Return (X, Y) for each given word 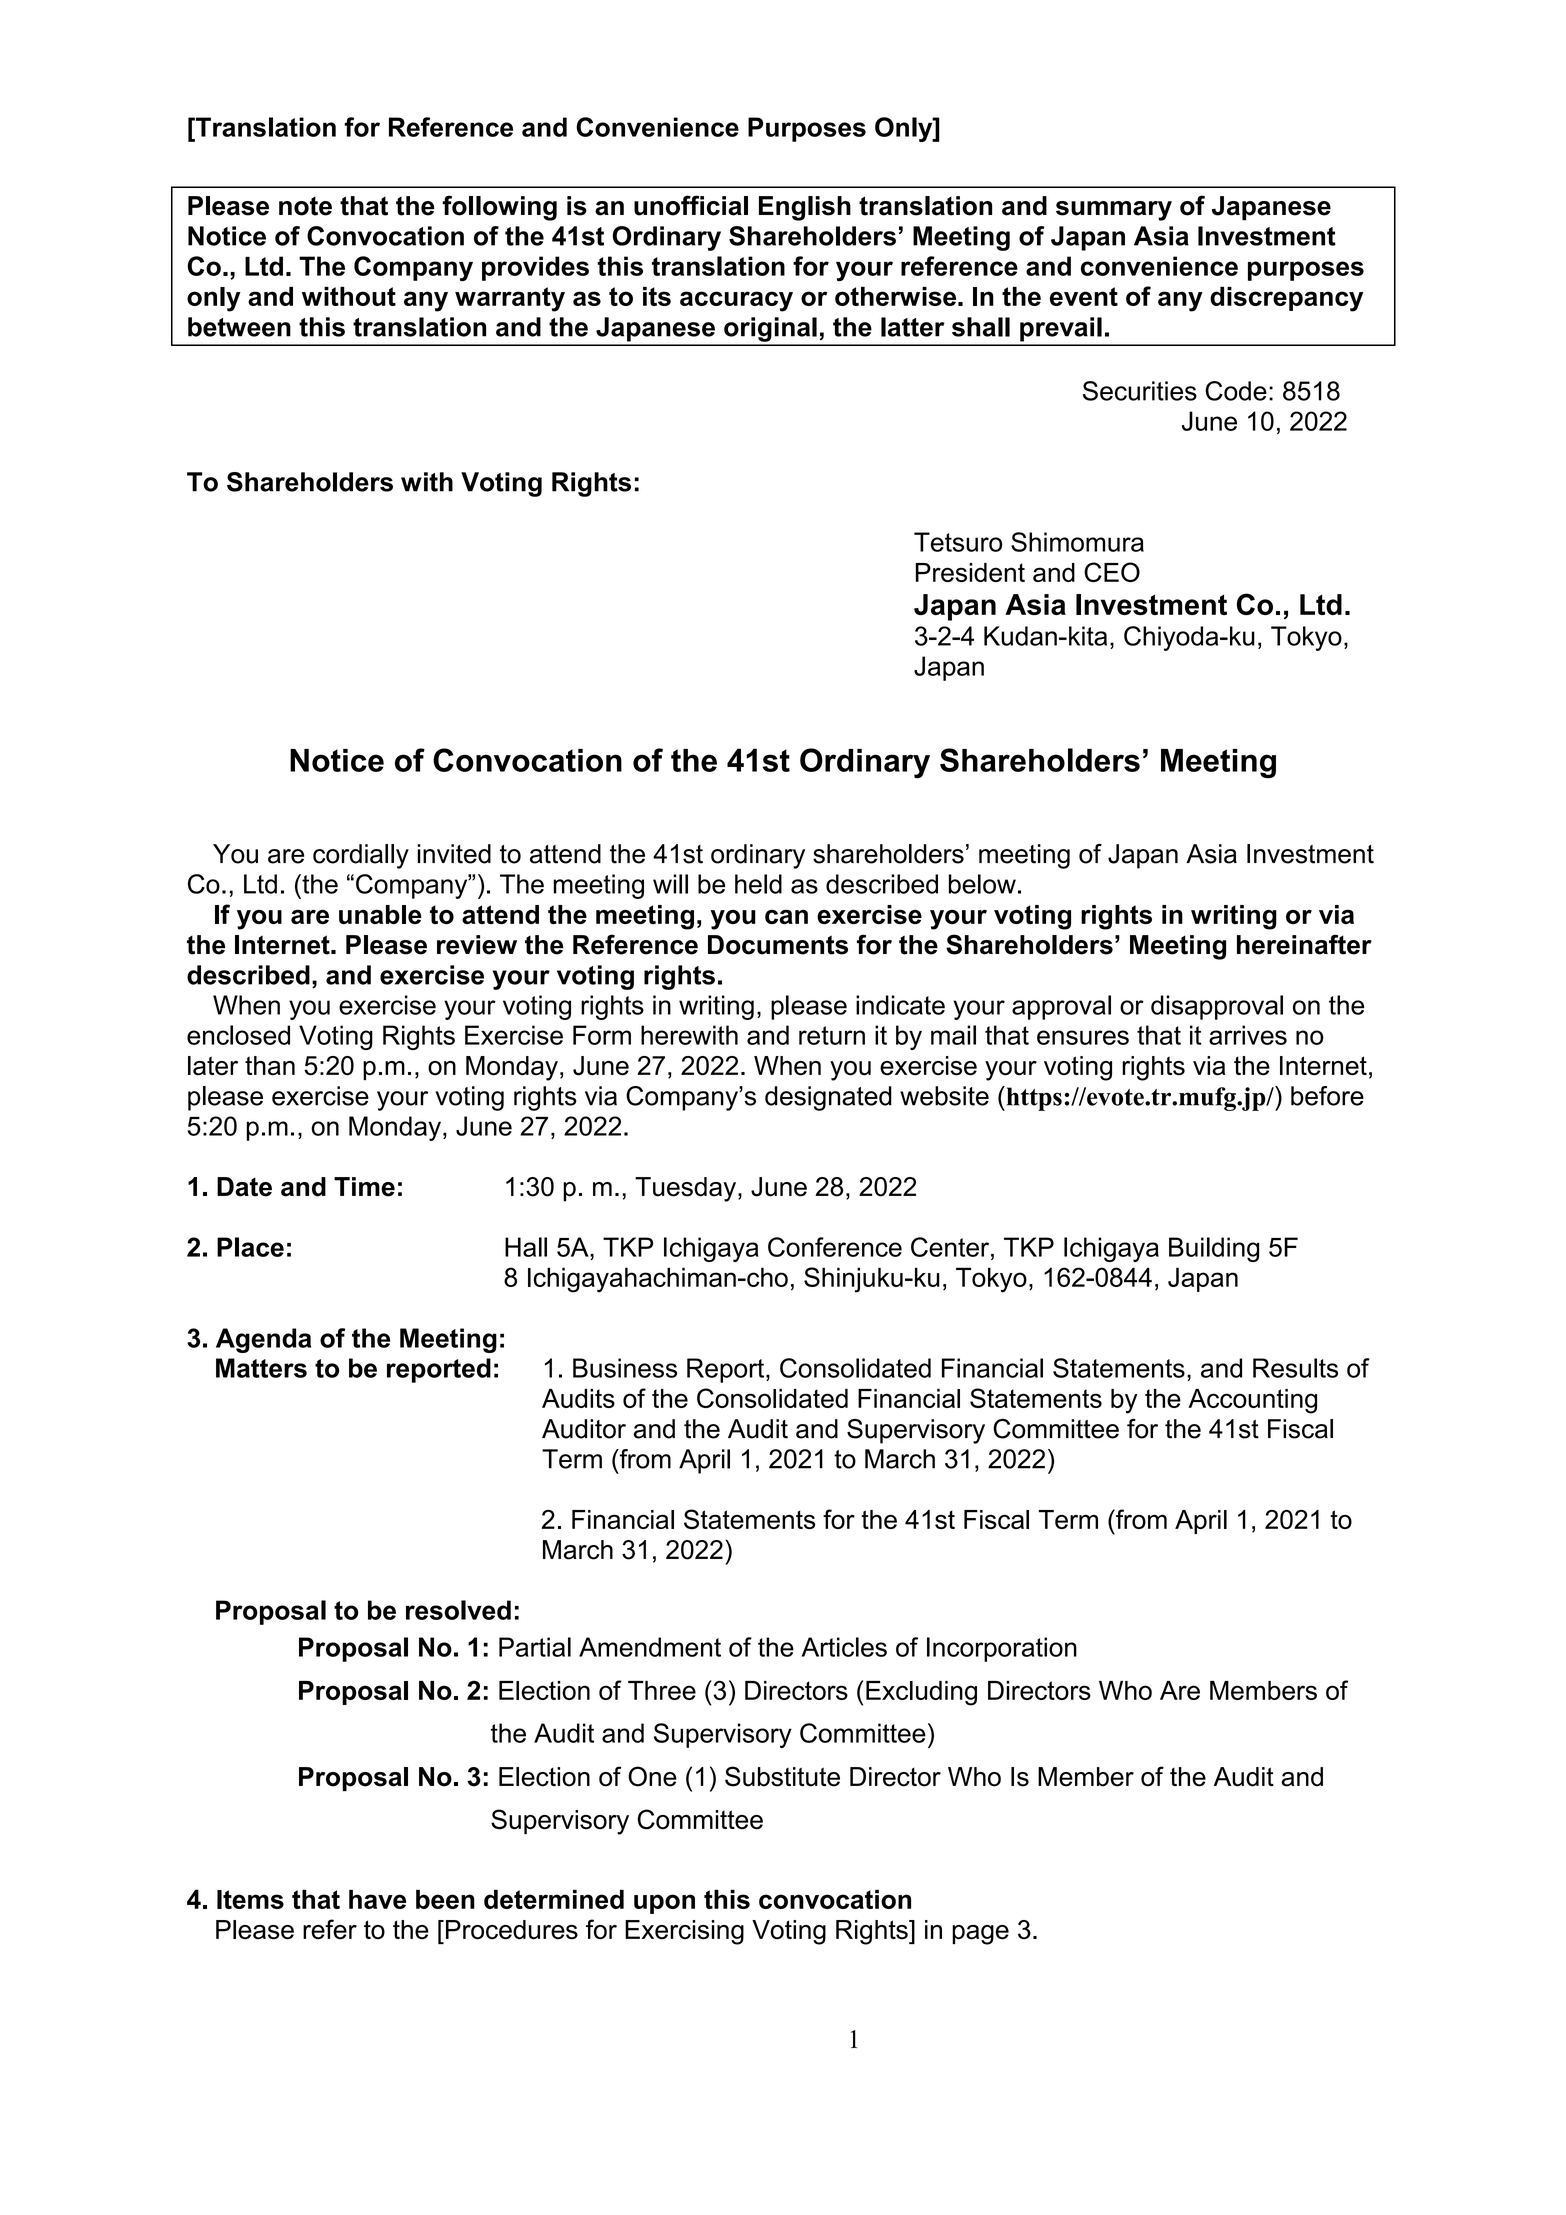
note (305, 206)
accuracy (736, 301)
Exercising (684, 1932)
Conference (835, 1247)
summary (1114, 211)
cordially (361, 856)
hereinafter (1304, 944)
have (377, 1899)
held (758, 884)
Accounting (1252, 1401)
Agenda (263, 1340)
